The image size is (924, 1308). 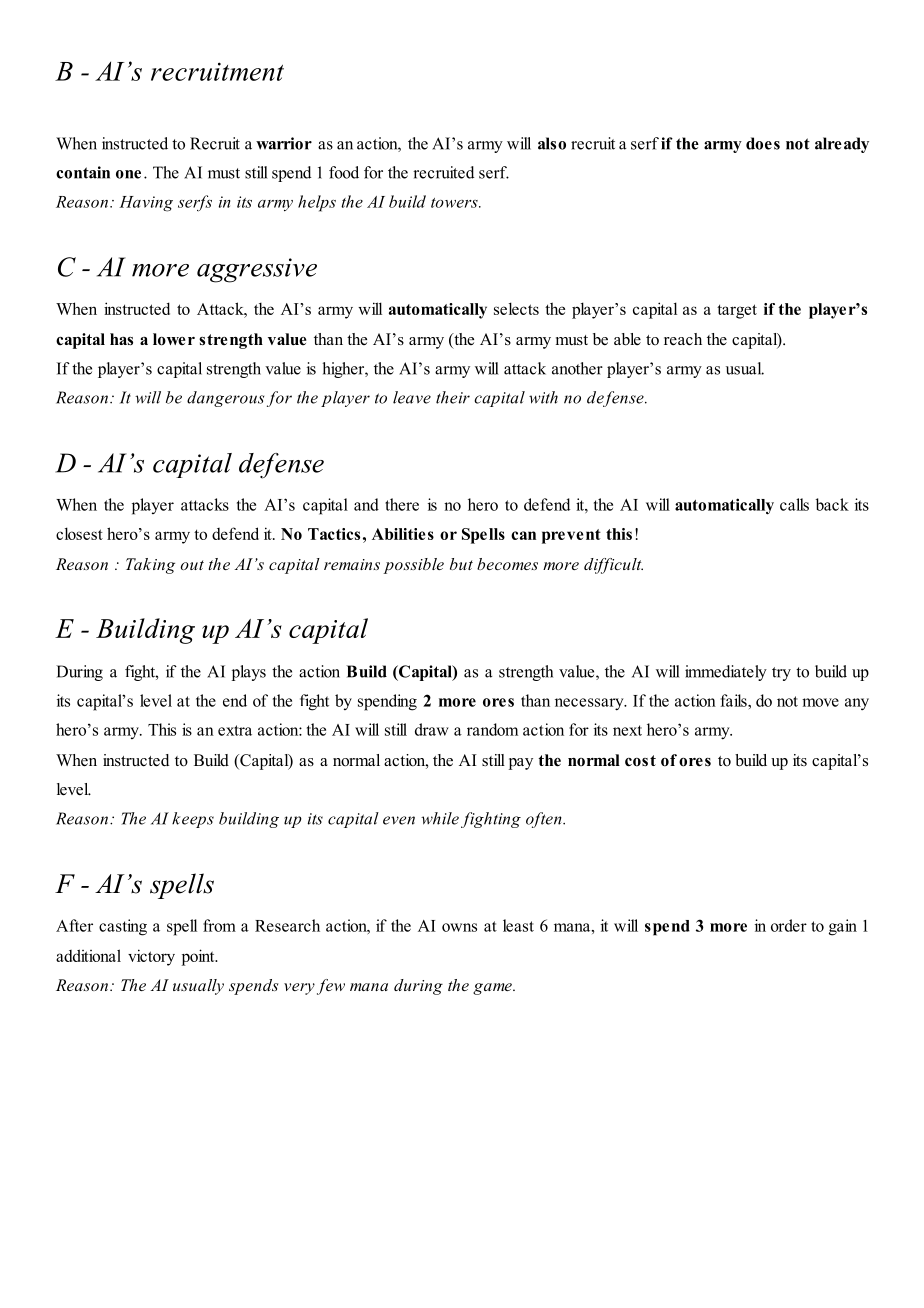 I want to click on calls, so click(x=794, y=504).
